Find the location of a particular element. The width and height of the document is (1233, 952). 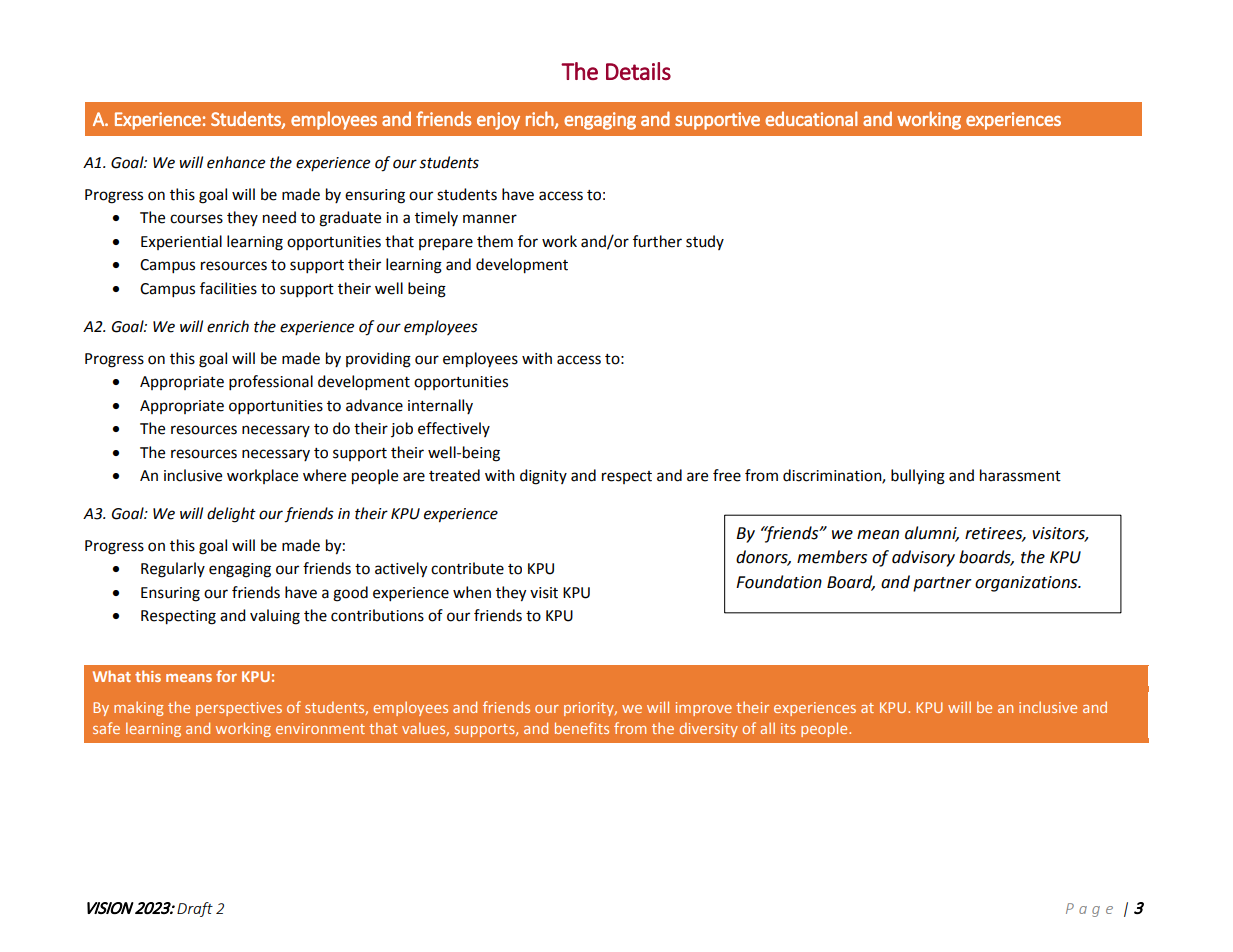

them is located at coordinates (495, 241).
